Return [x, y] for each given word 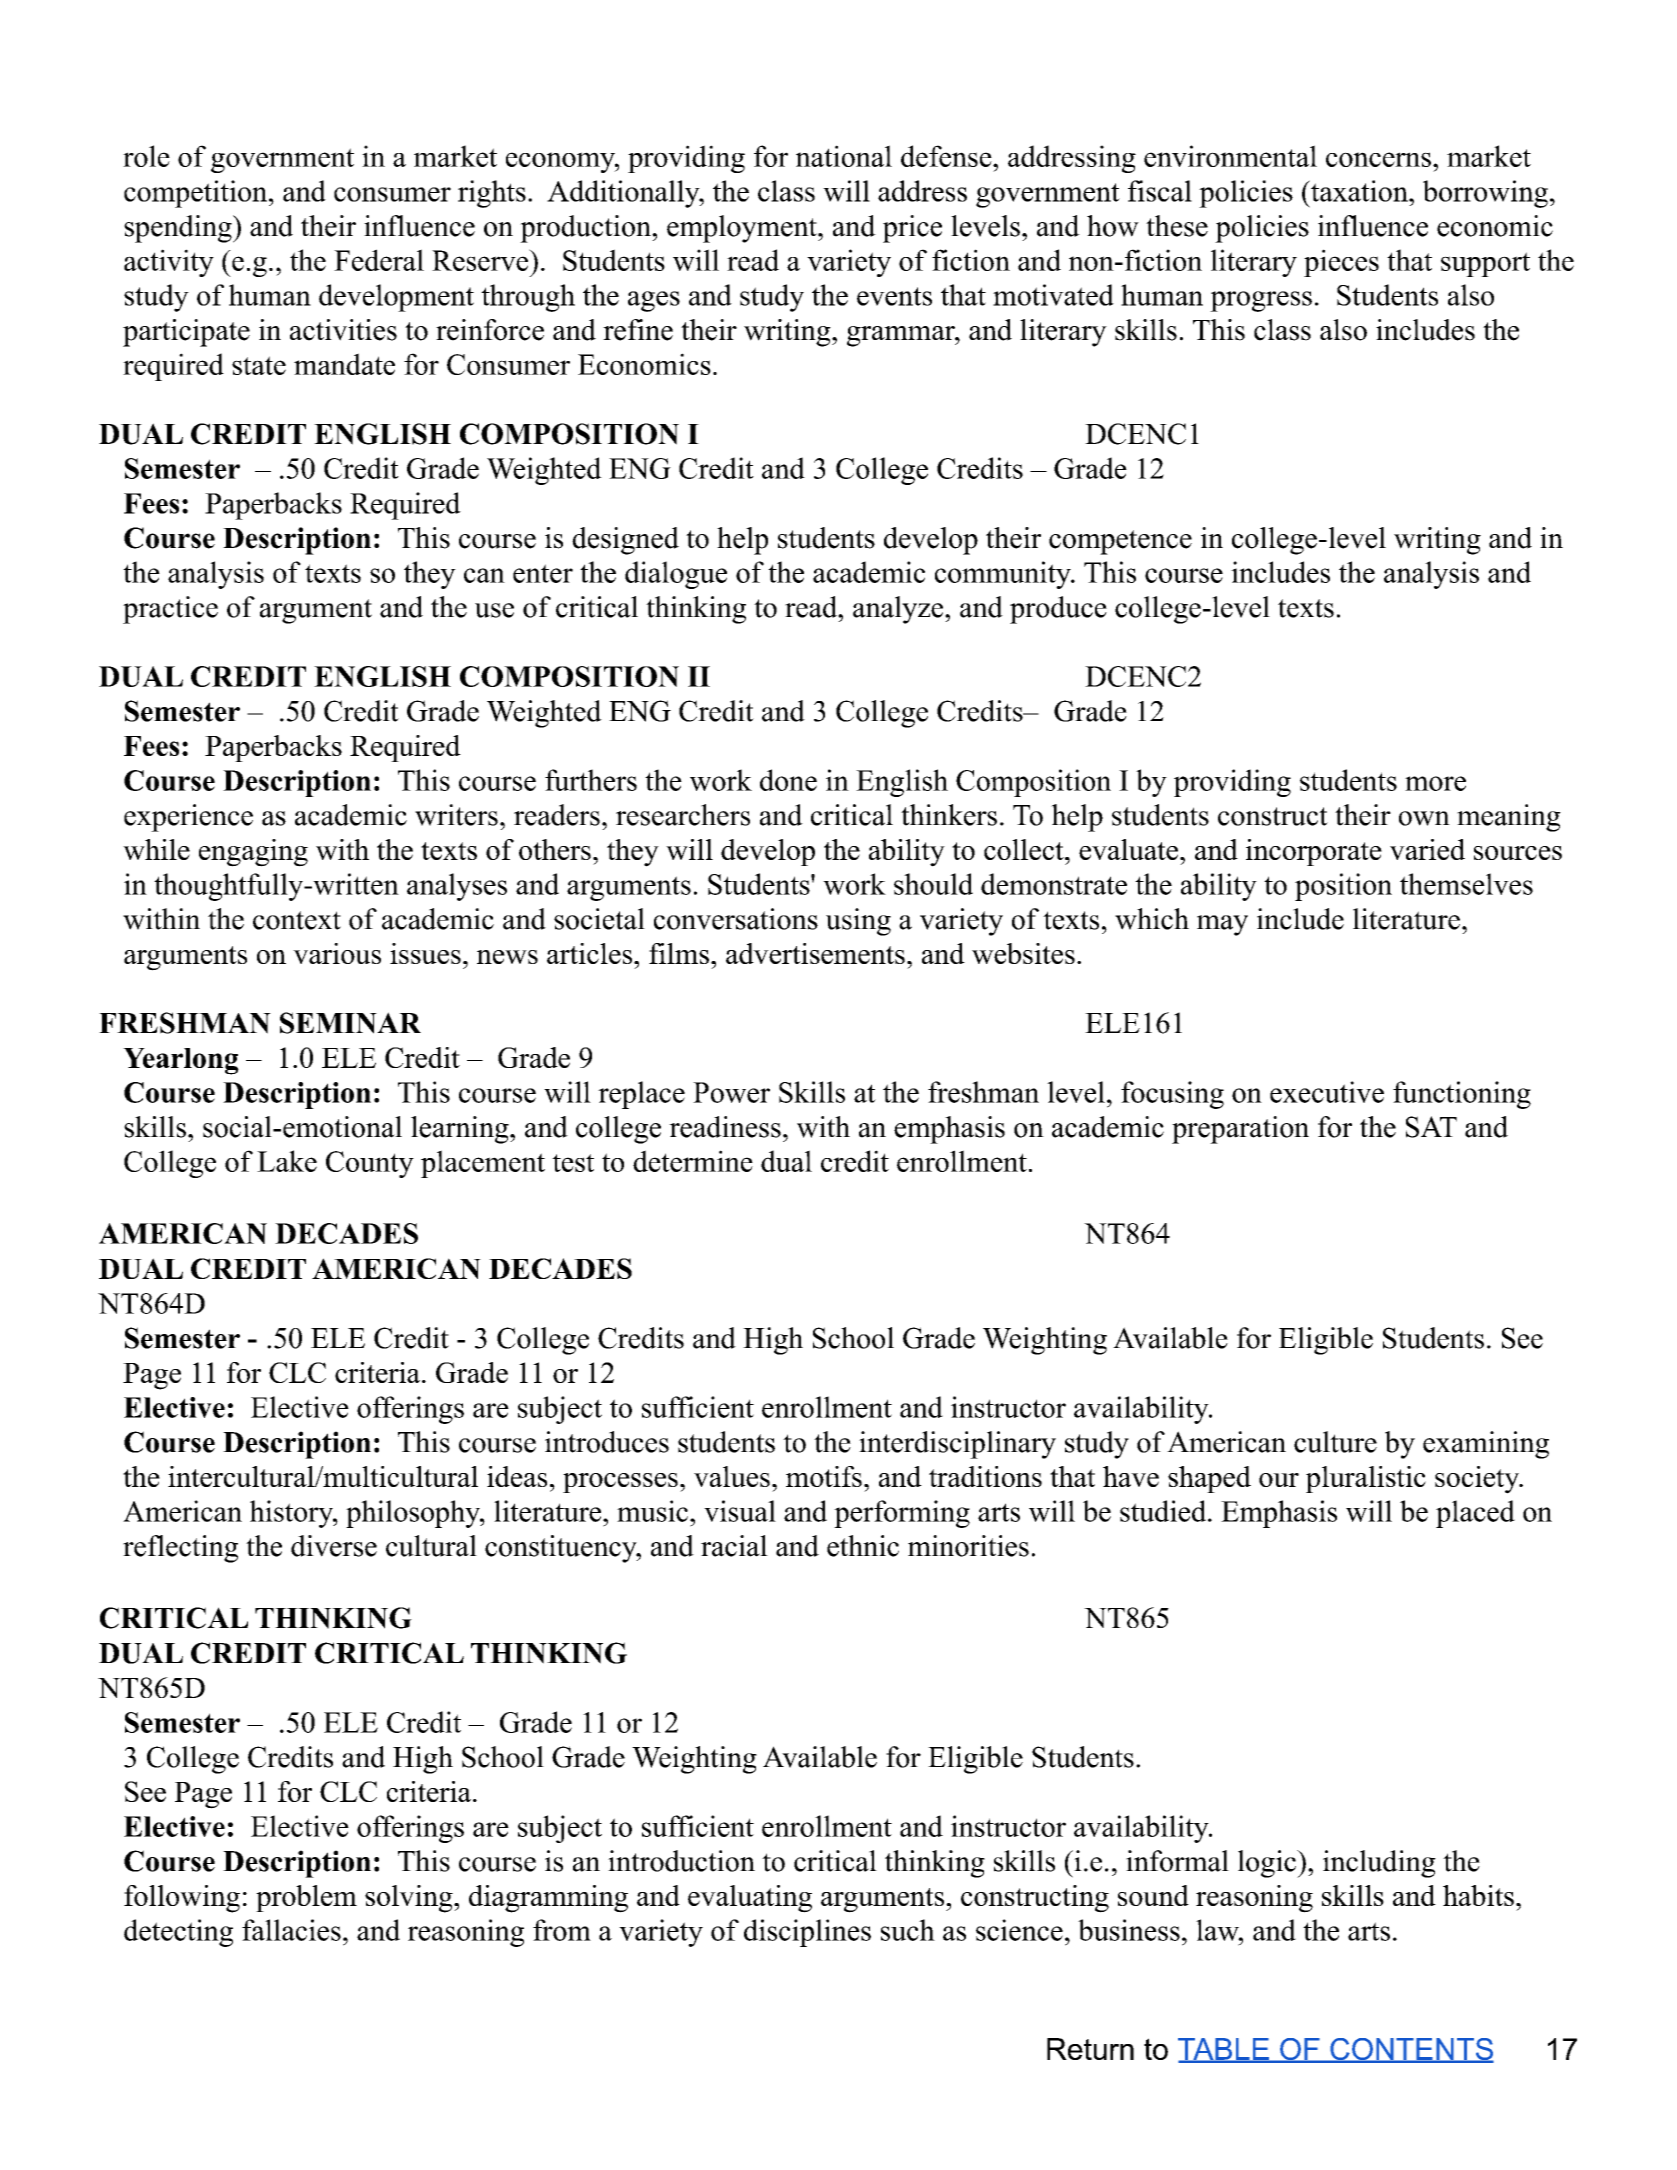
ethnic [863, 1546]
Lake [287, 1161]
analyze [899, 610]
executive [1327, 1092]
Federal [379, 260]
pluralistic [1366, 1479]
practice [170, 610]
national [844, 156]
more [1435, 783]
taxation [1359, 191]
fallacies [291, 1930]
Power [731, 1092]
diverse [334, 1546]
